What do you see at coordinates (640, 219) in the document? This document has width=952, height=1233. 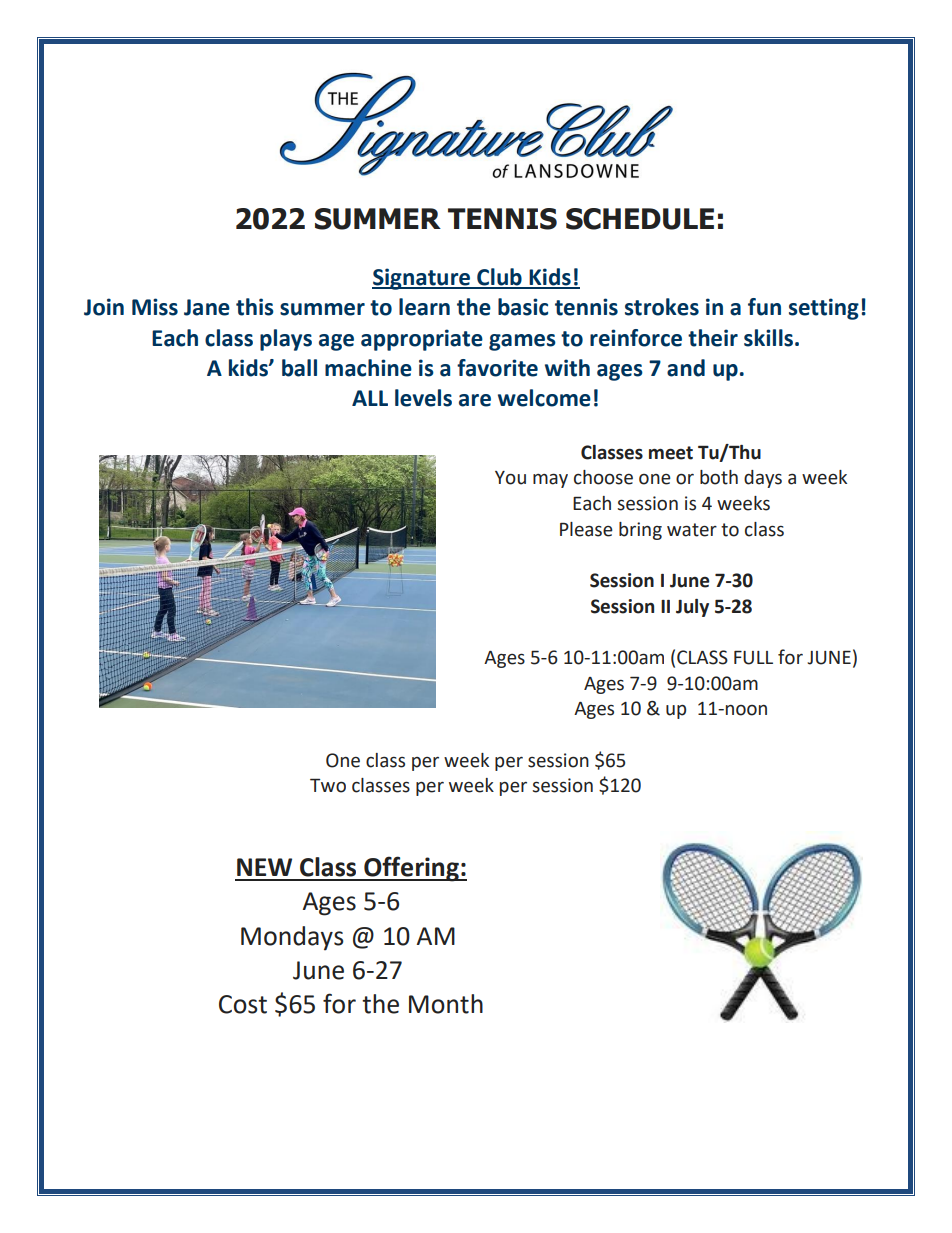 I see `SCHEDULE` at bounding box center [640, 219].
